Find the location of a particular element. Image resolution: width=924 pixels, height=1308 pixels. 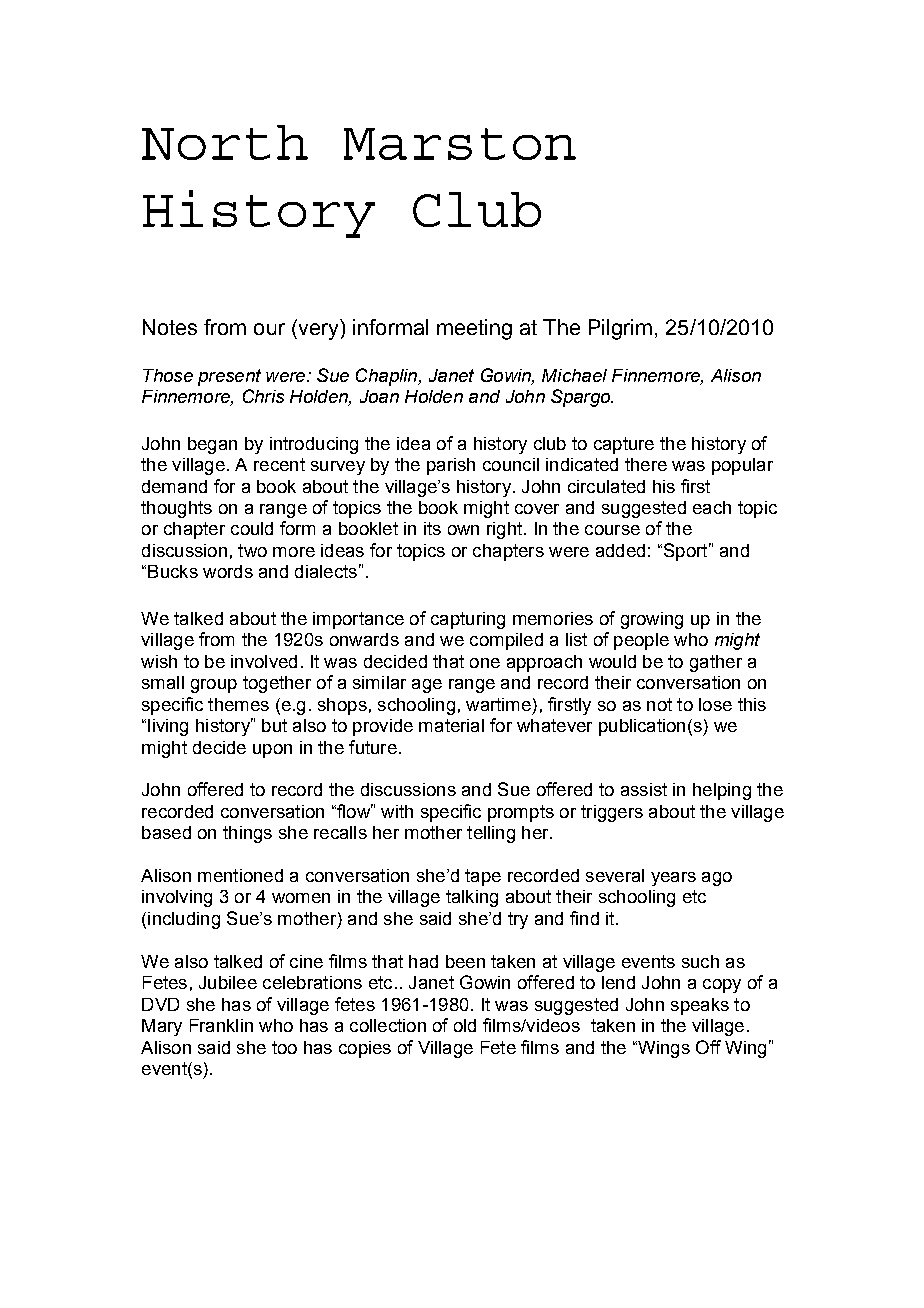

North is located at coordinates (225, 142).
